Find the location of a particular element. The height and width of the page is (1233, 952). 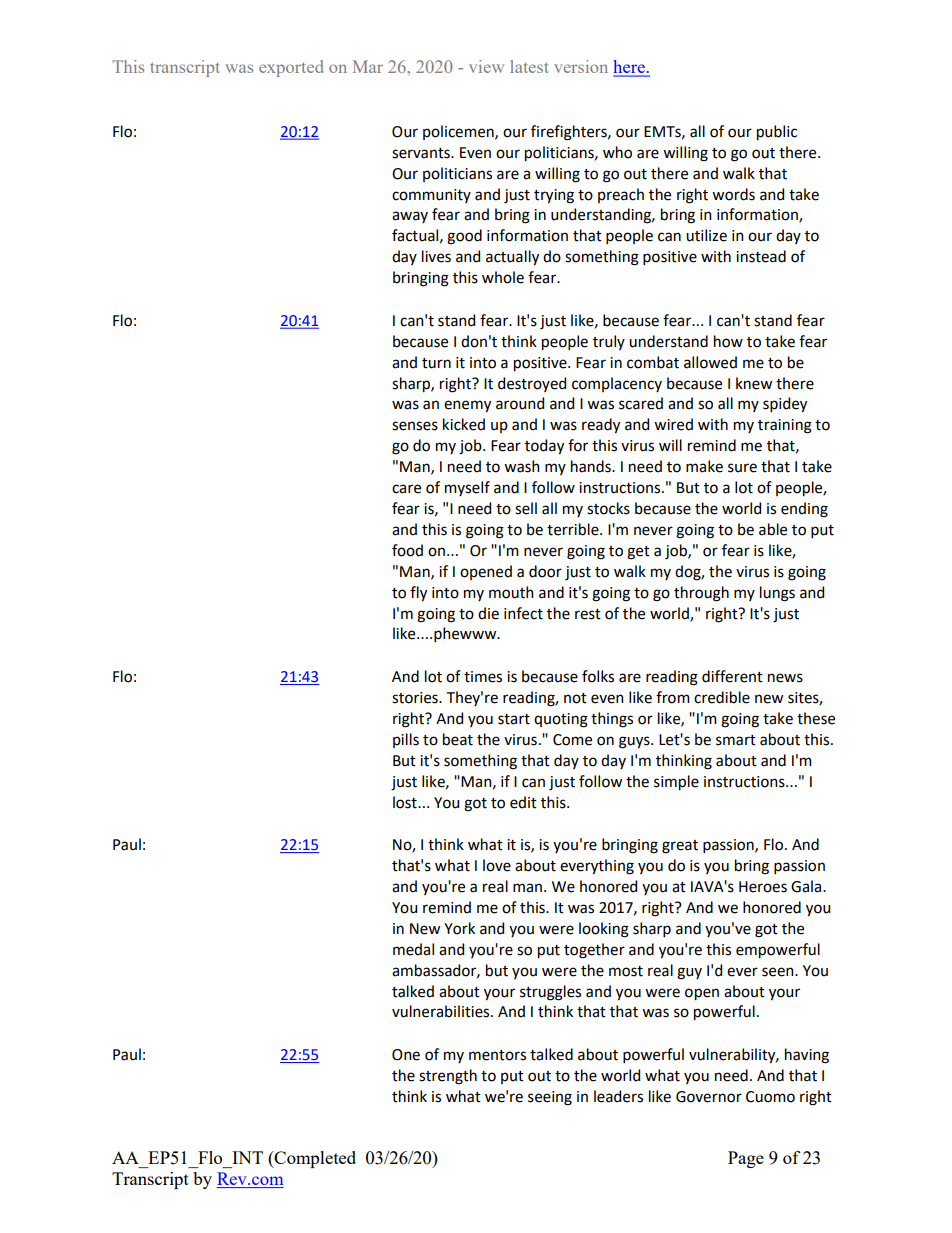

infect is located at coordinates (523, 613).
